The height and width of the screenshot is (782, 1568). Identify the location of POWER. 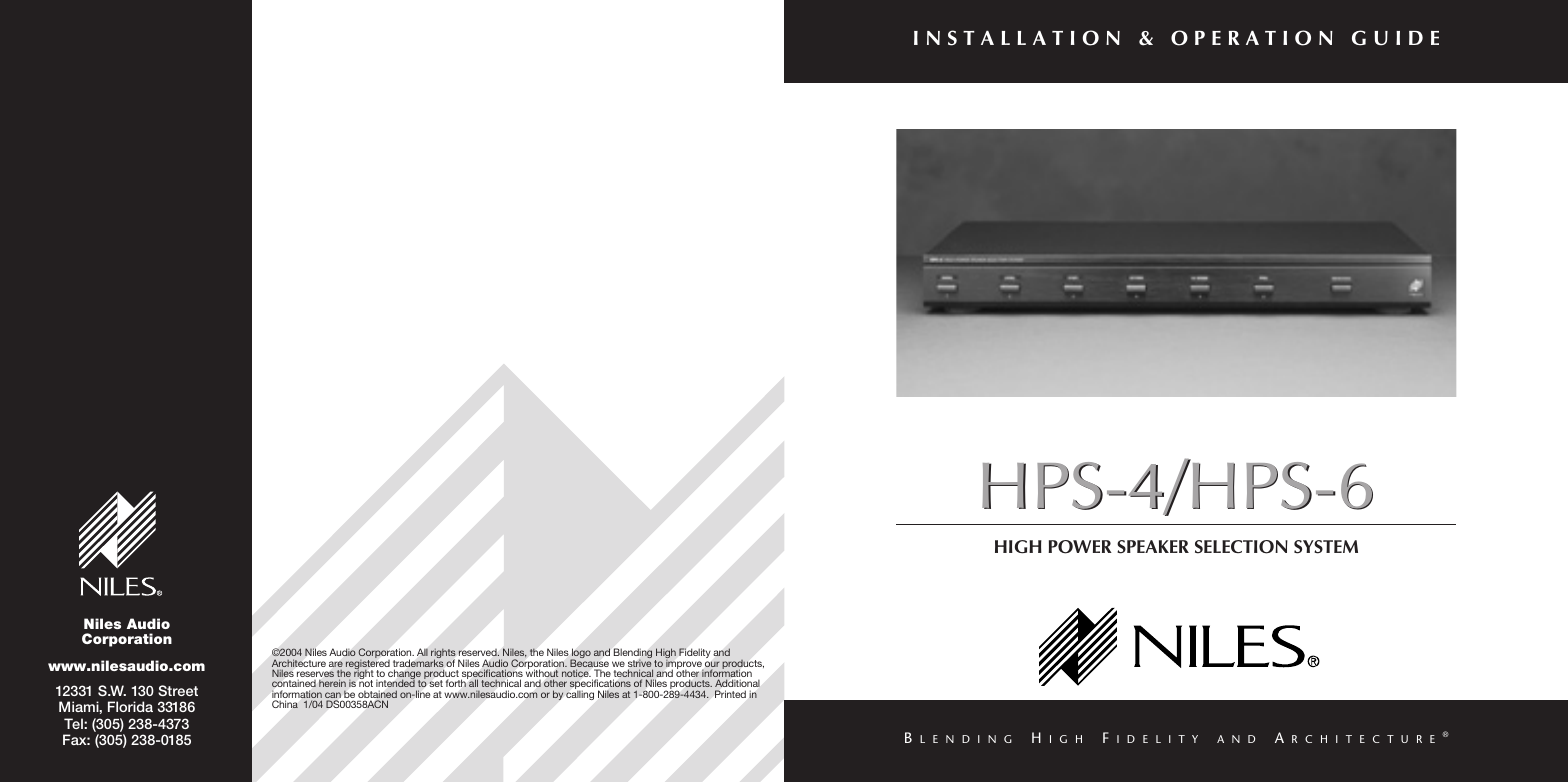
(1080, 547).
